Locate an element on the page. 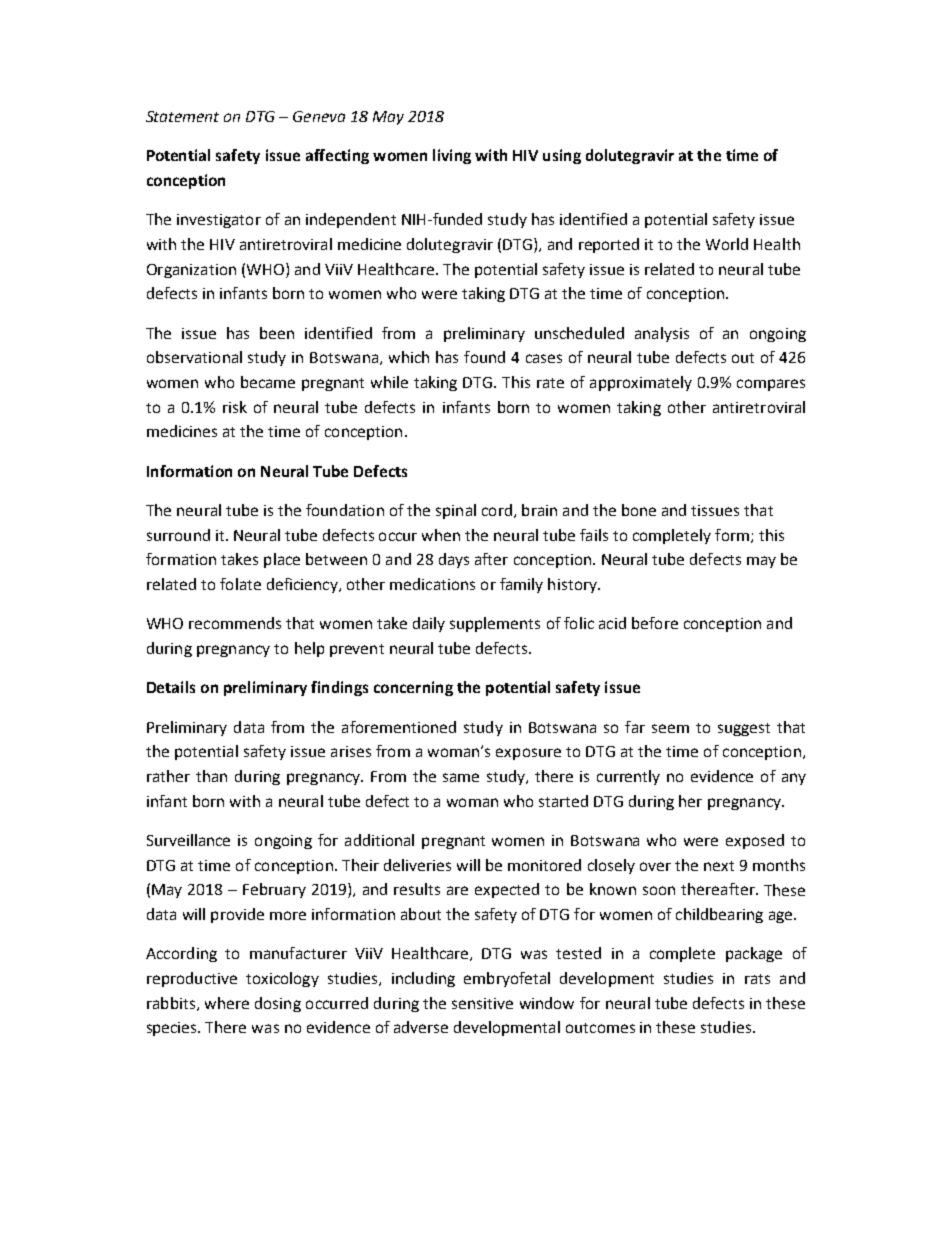 This page has width=952, height=1233. same is located at coordinates (461, 777).
